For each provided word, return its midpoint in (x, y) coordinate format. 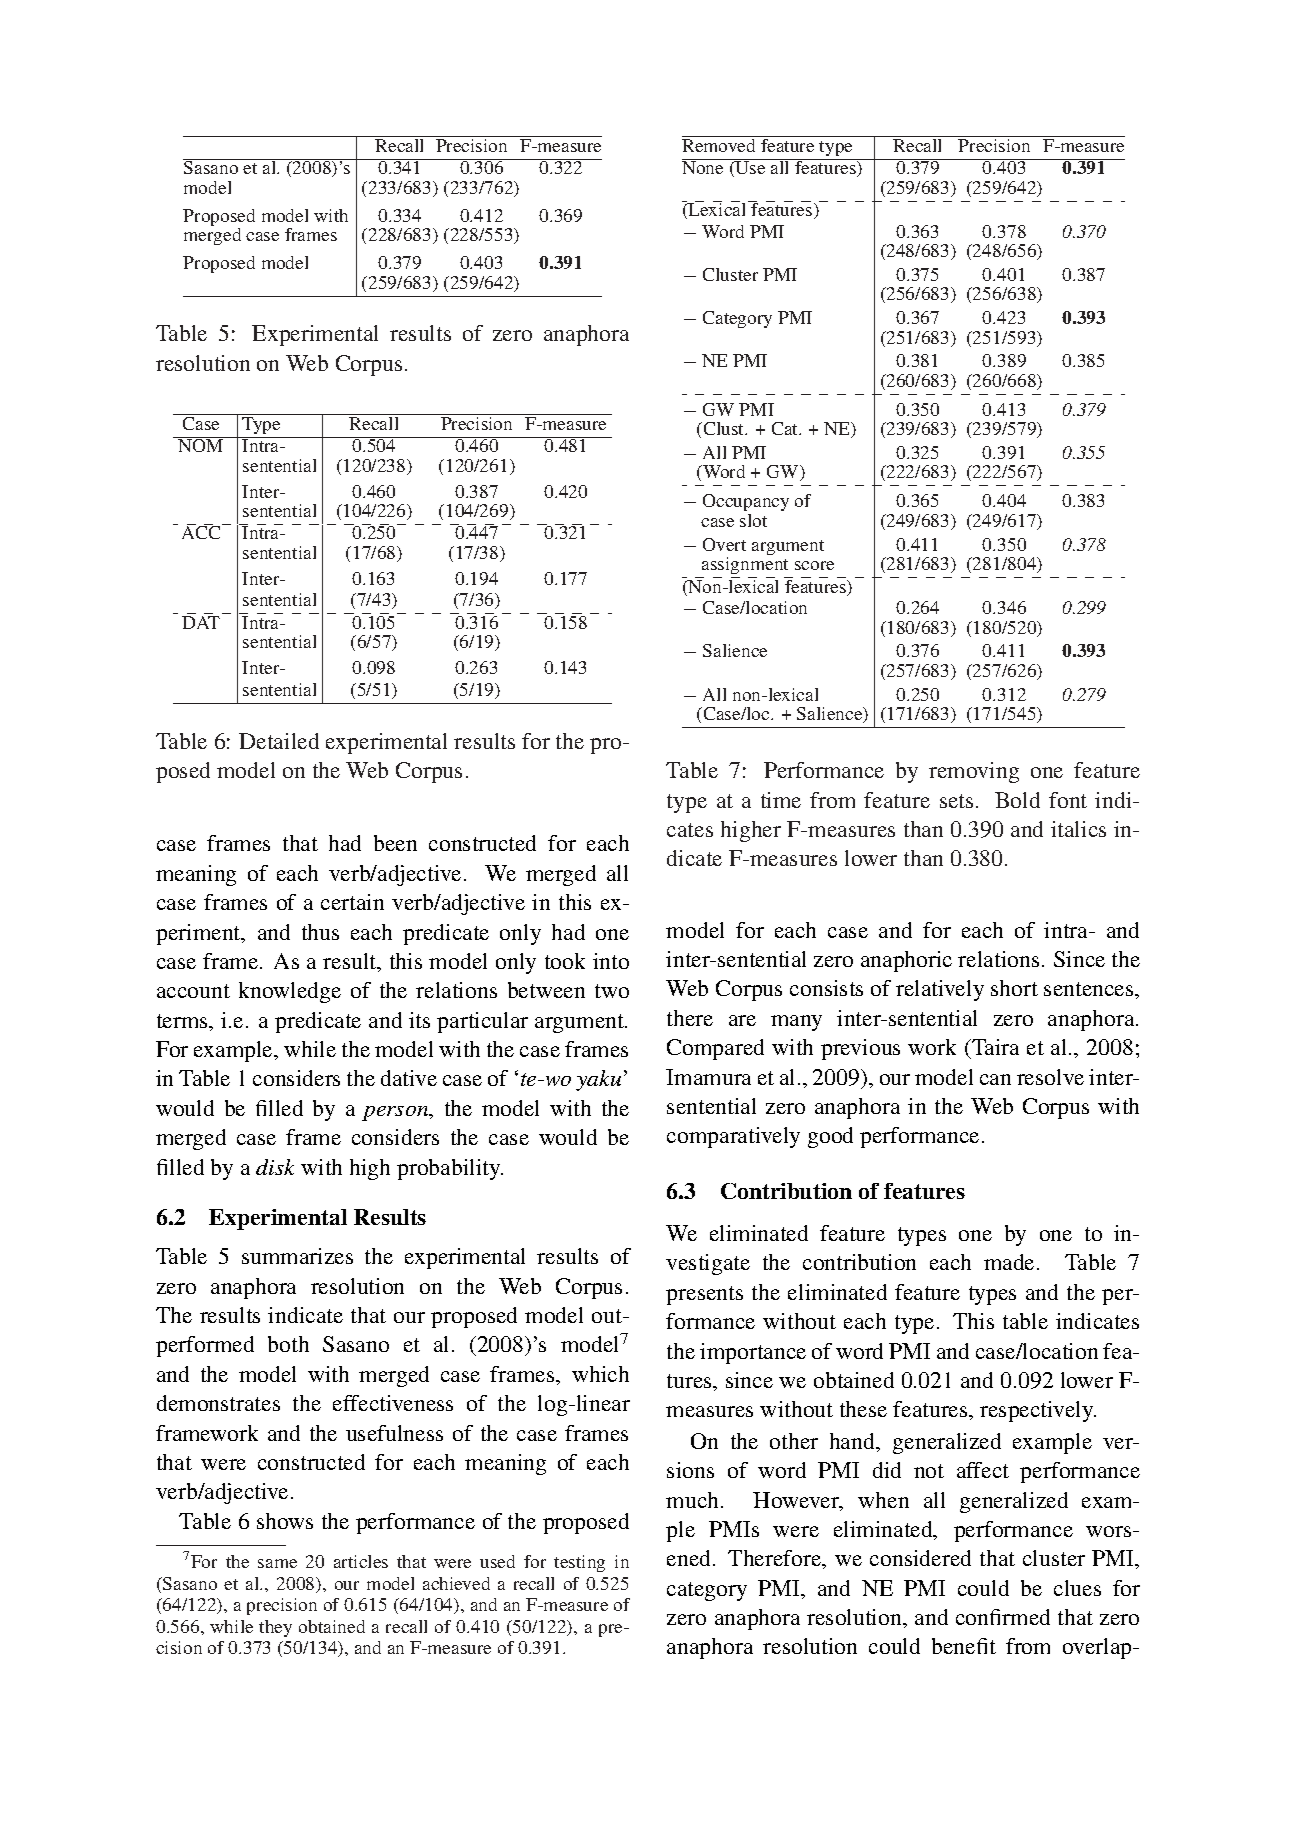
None (704, 166)
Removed (720, 144)
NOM (201, 444)
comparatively (733, 1137)
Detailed (279, 741)
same (277, 1563)
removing (974, 772)
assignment (745, 565)
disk (275, 1167)
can (995, 1079)
